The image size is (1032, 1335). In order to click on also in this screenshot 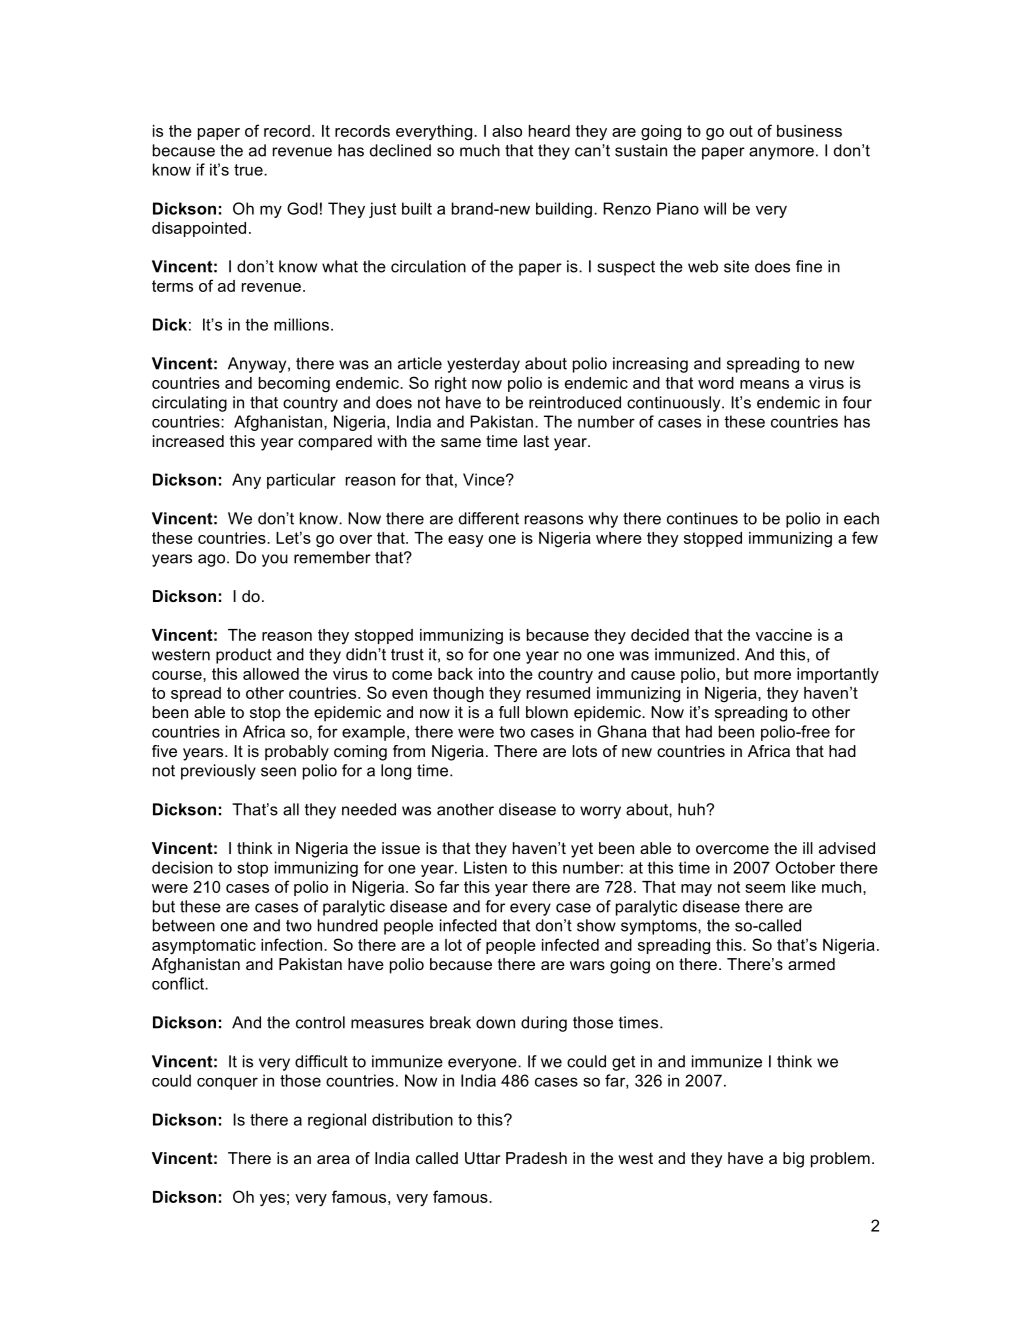, I will do `click(507, 131)`.
